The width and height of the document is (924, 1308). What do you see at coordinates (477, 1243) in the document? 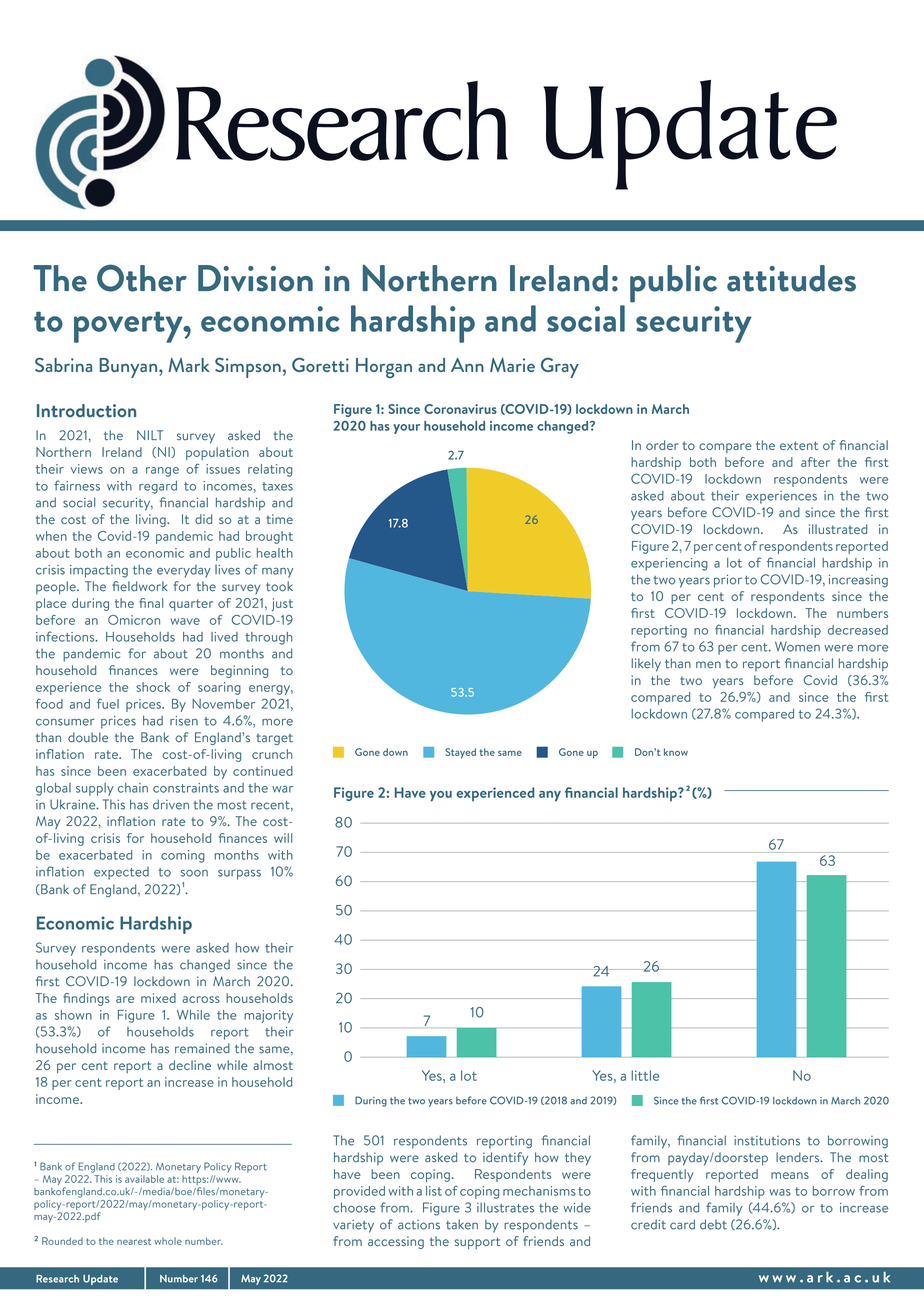
I see `support` at bounding box center [477, 1243].
